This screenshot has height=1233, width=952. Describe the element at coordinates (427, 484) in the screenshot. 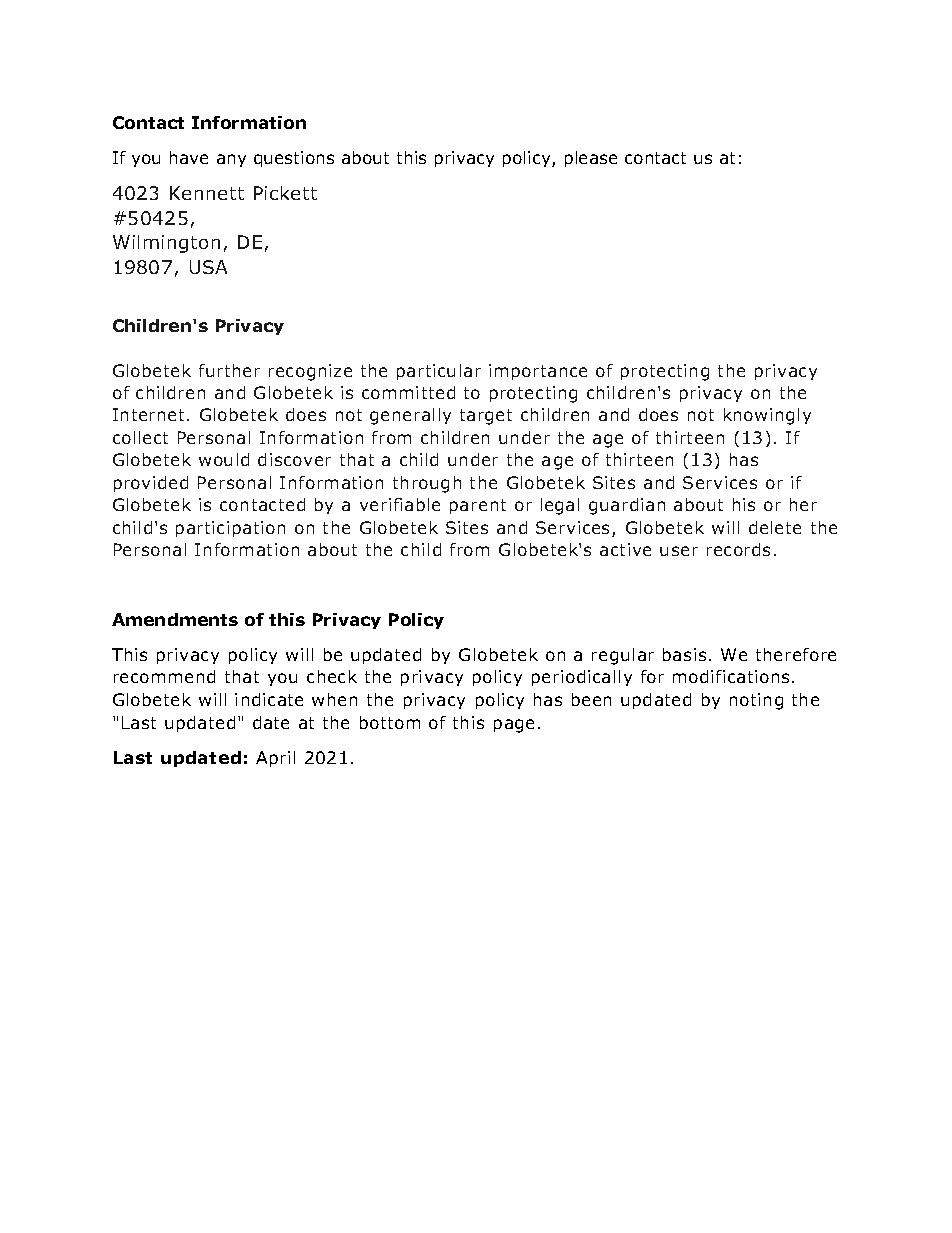

I see `through` at that location.
